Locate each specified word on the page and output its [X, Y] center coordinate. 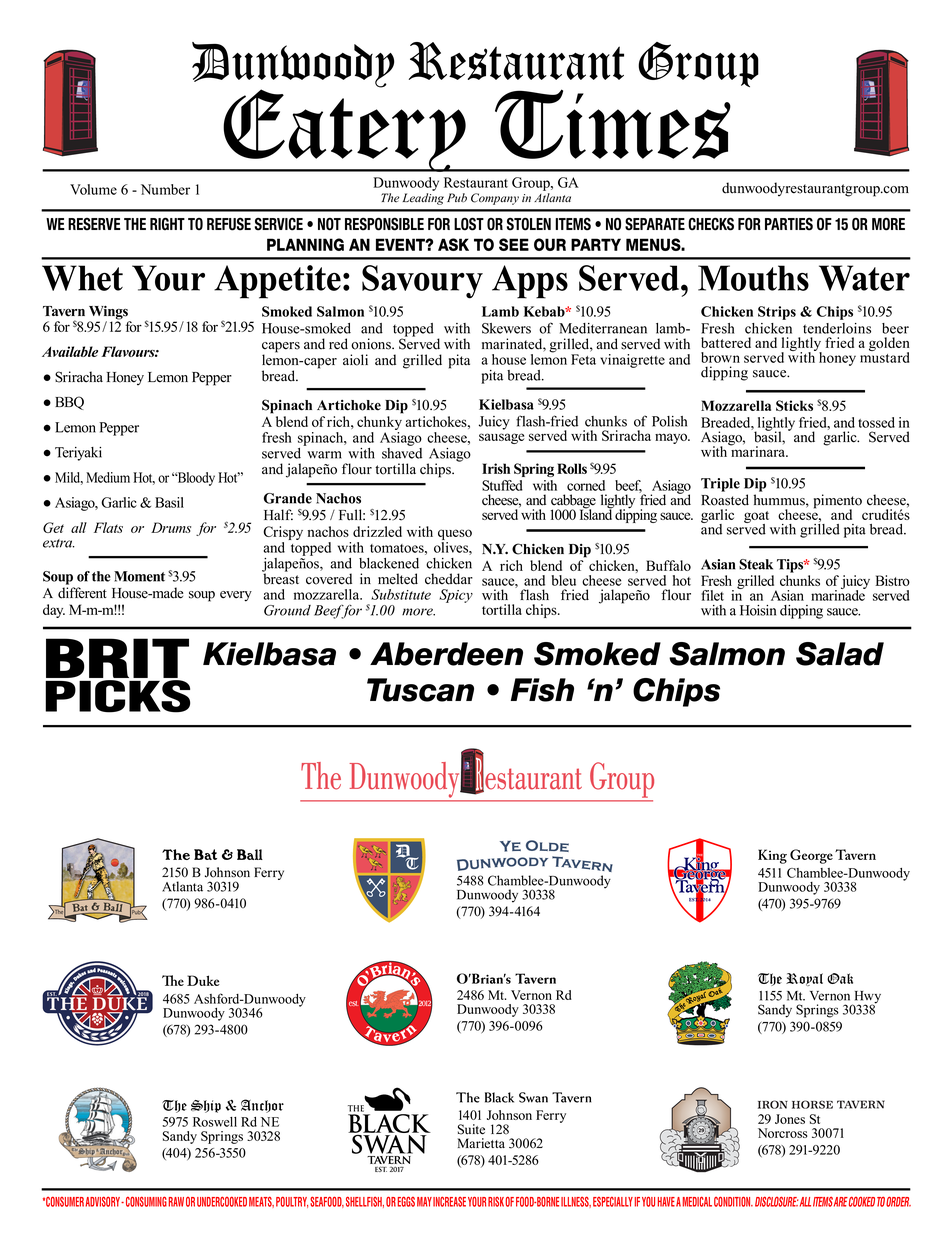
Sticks [794, 405]
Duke [203, 980]
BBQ [69, 403]
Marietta [481, 1143]
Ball [250, 854]
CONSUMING [146, 1201]
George [811, 856]
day [54, 611]
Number [165, 189]
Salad [840, 654]
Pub [457, 197]
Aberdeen [446, 654]
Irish [496, 468]
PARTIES [789, 224]
